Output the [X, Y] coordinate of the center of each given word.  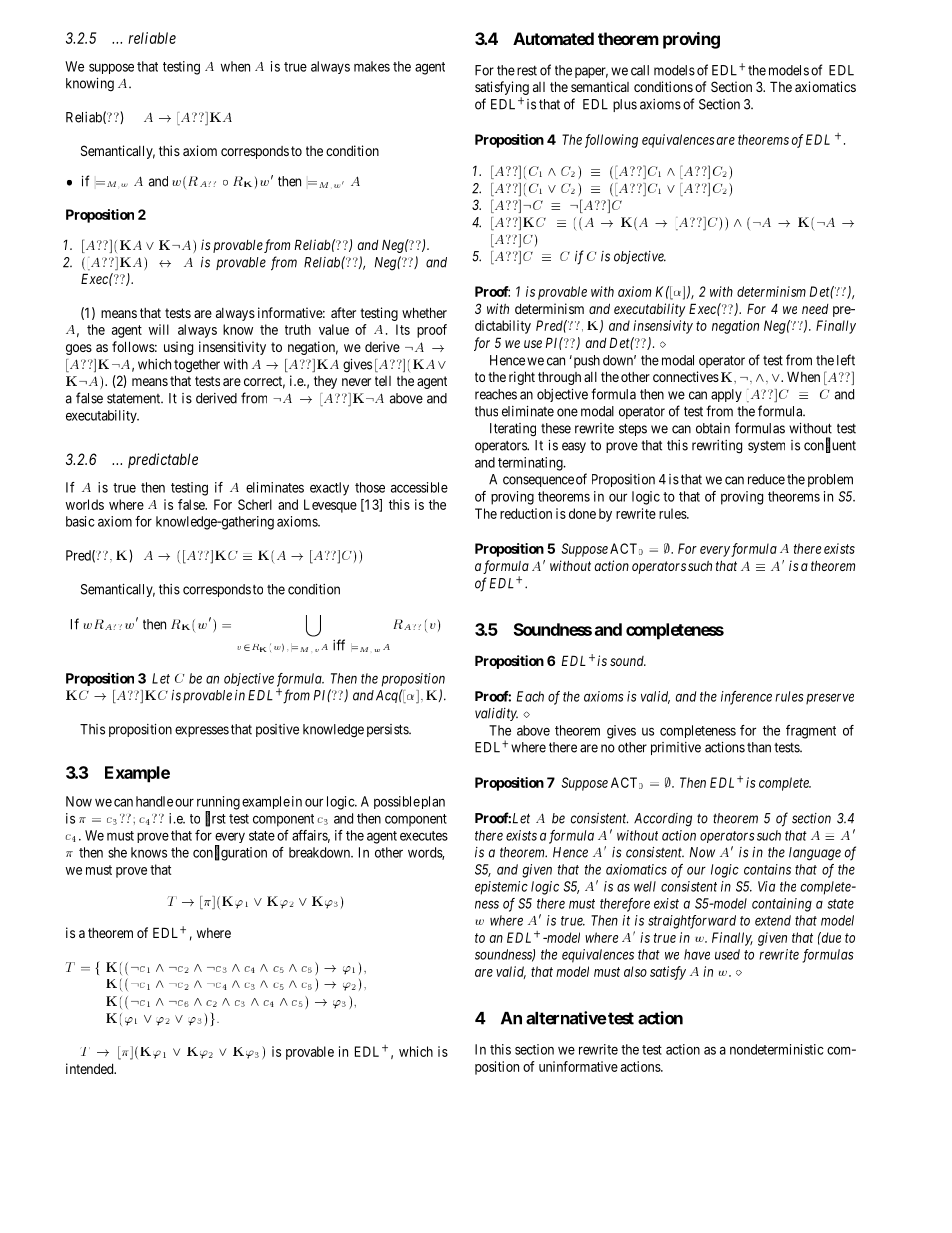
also [635, 971]
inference [746, 698]
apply [726, 395]
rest [527, 71]
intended [91, 1068]
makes [372, 66]
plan [433, 802]
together [197, 366]
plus [625, 105]
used [727, 954]
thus [486, 411]
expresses [202, 731]
